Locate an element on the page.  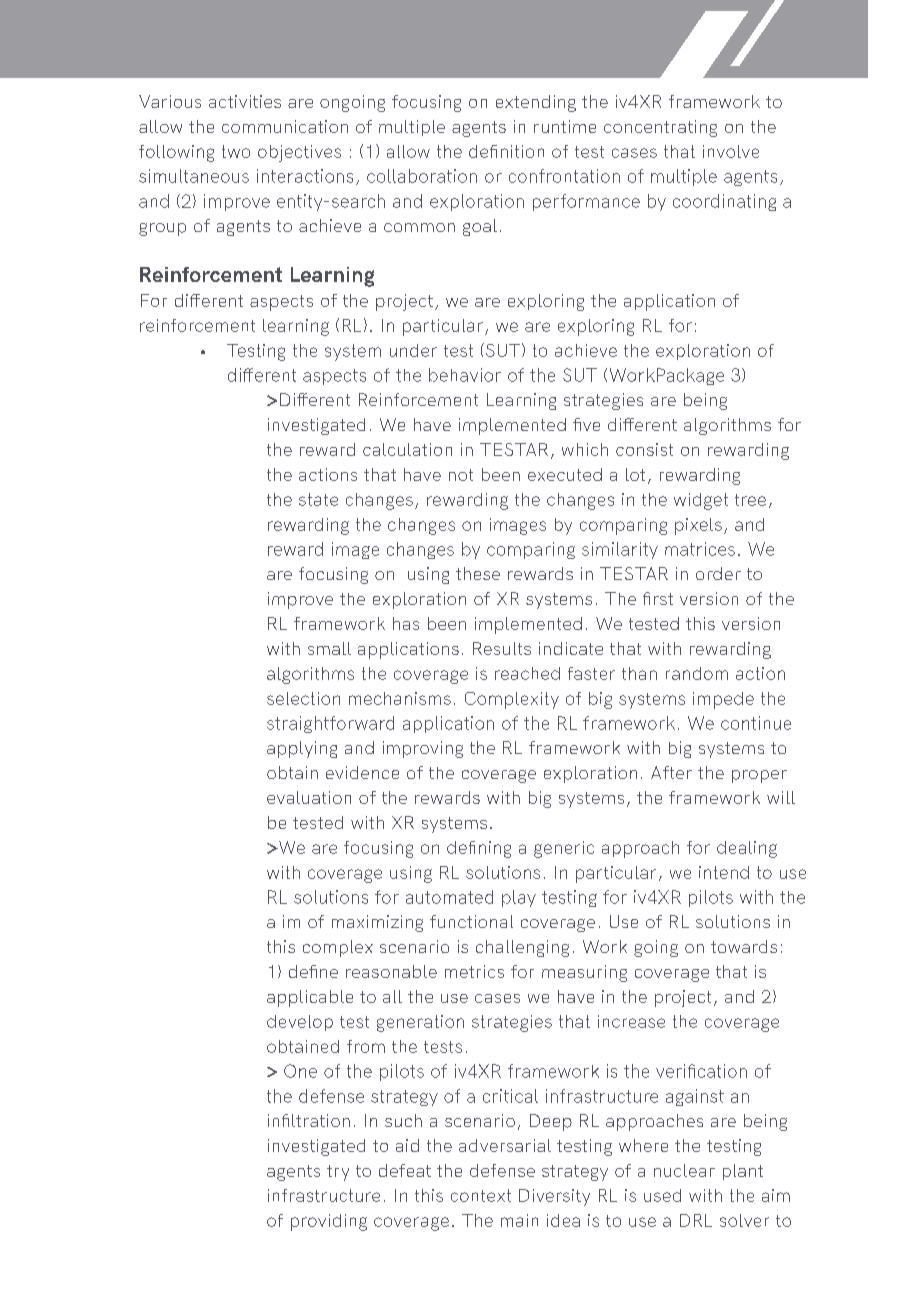
intend is located at coordinates (724, 872).
